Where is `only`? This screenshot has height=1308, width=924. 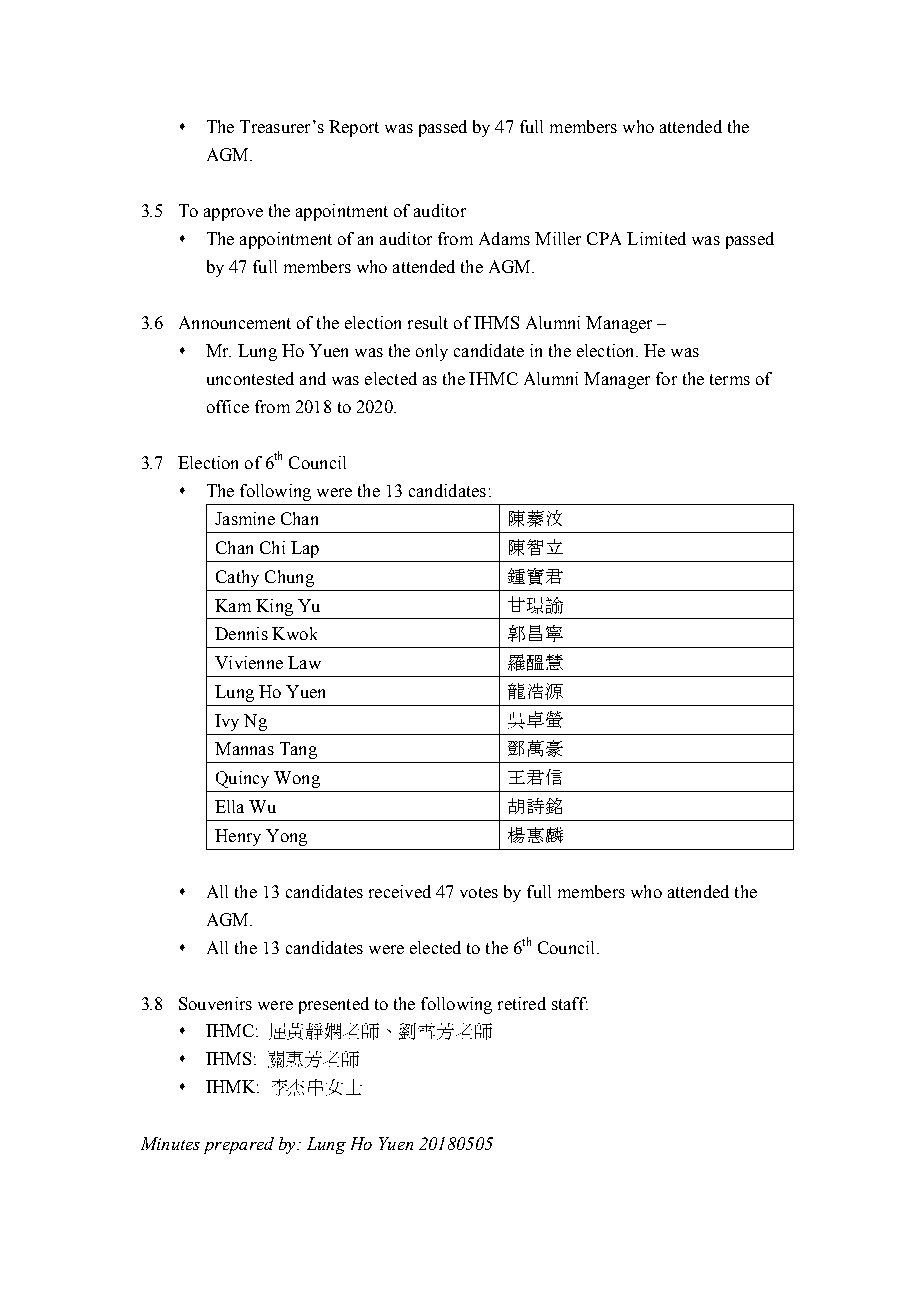
only is located at coordinates (432, 352).
